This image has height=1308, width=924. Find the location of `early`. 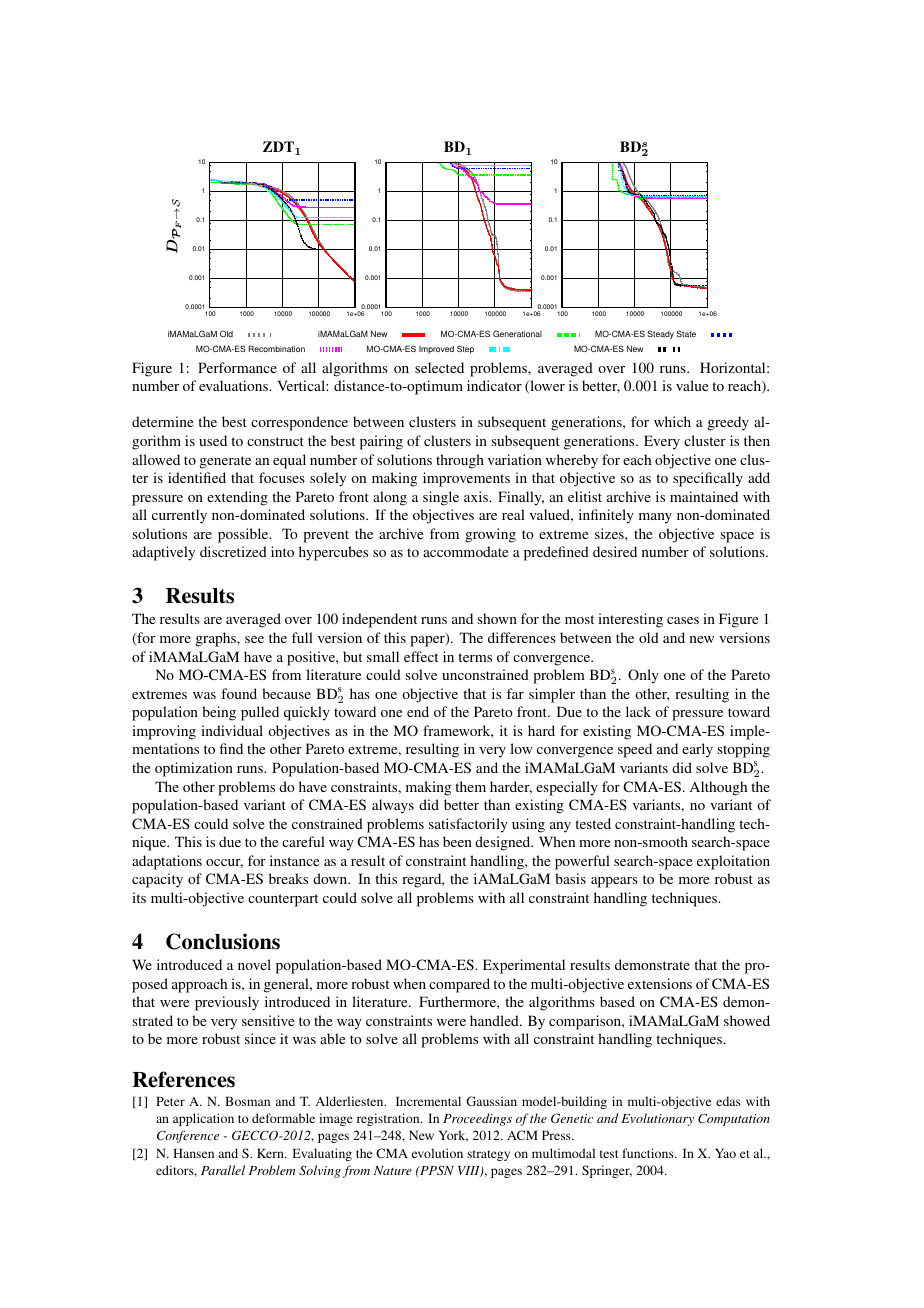

early is located at coordinates (697, 750).
